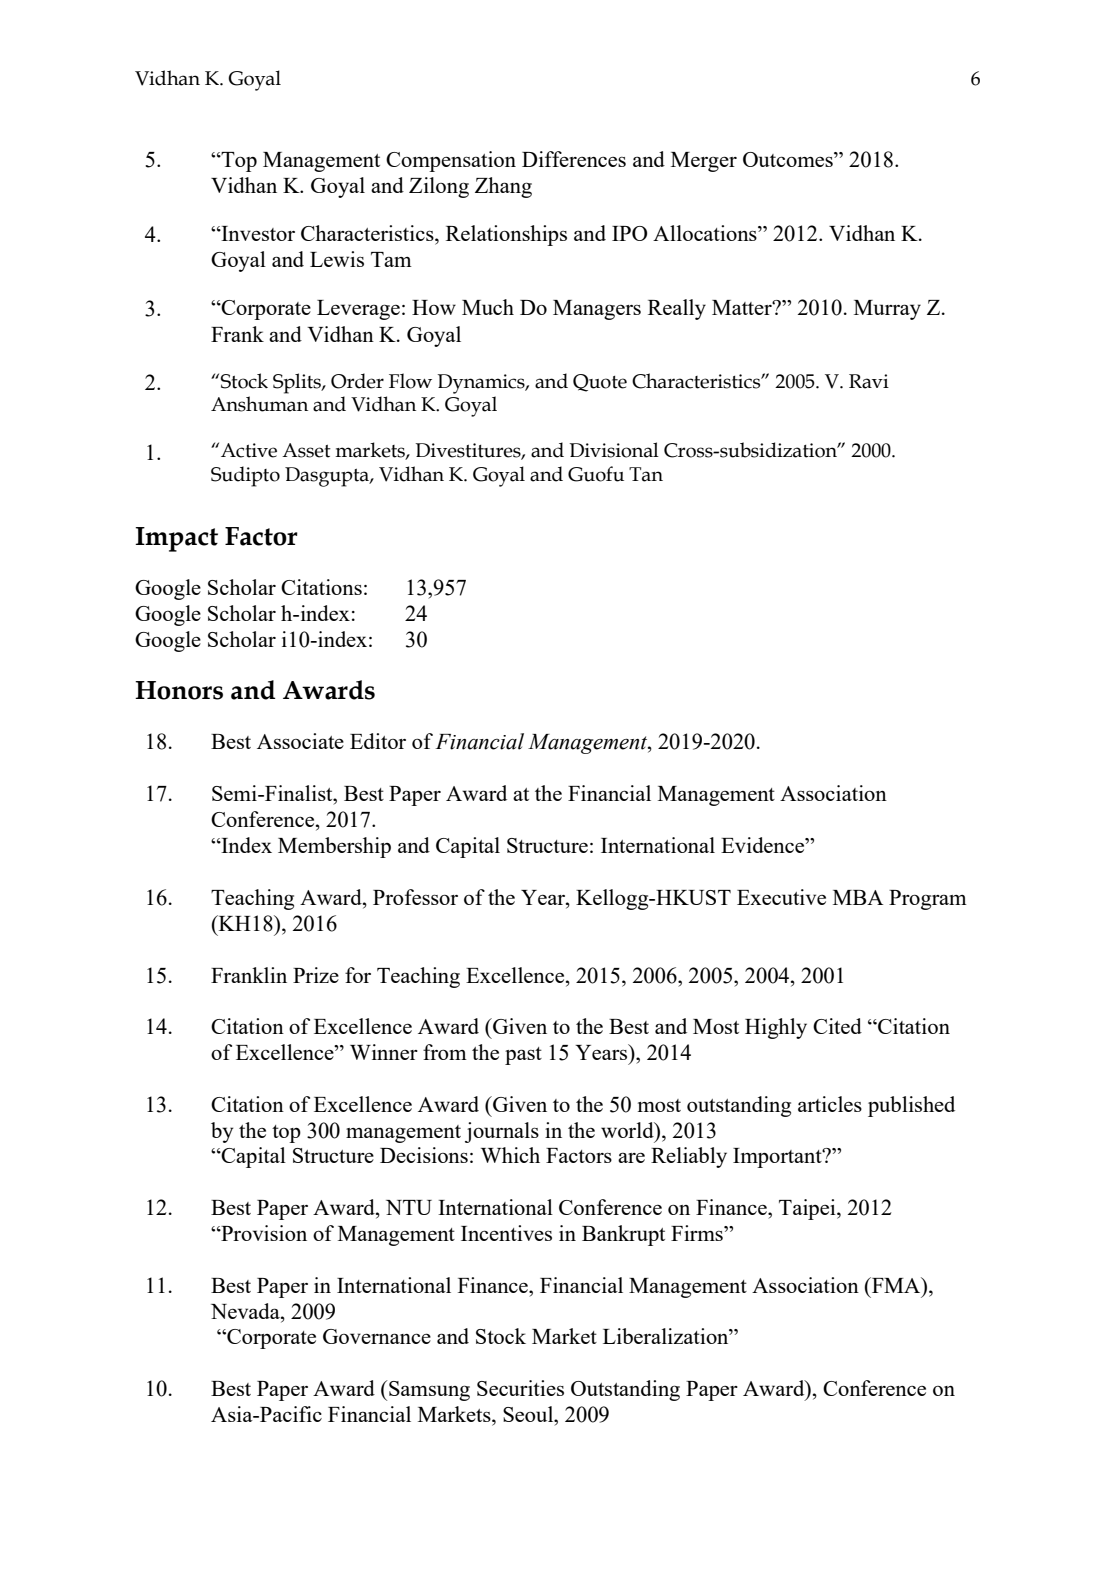 The height and width of the screenshot is (1579, 1116). I want to click on Nevada, so click(246, 1311).
